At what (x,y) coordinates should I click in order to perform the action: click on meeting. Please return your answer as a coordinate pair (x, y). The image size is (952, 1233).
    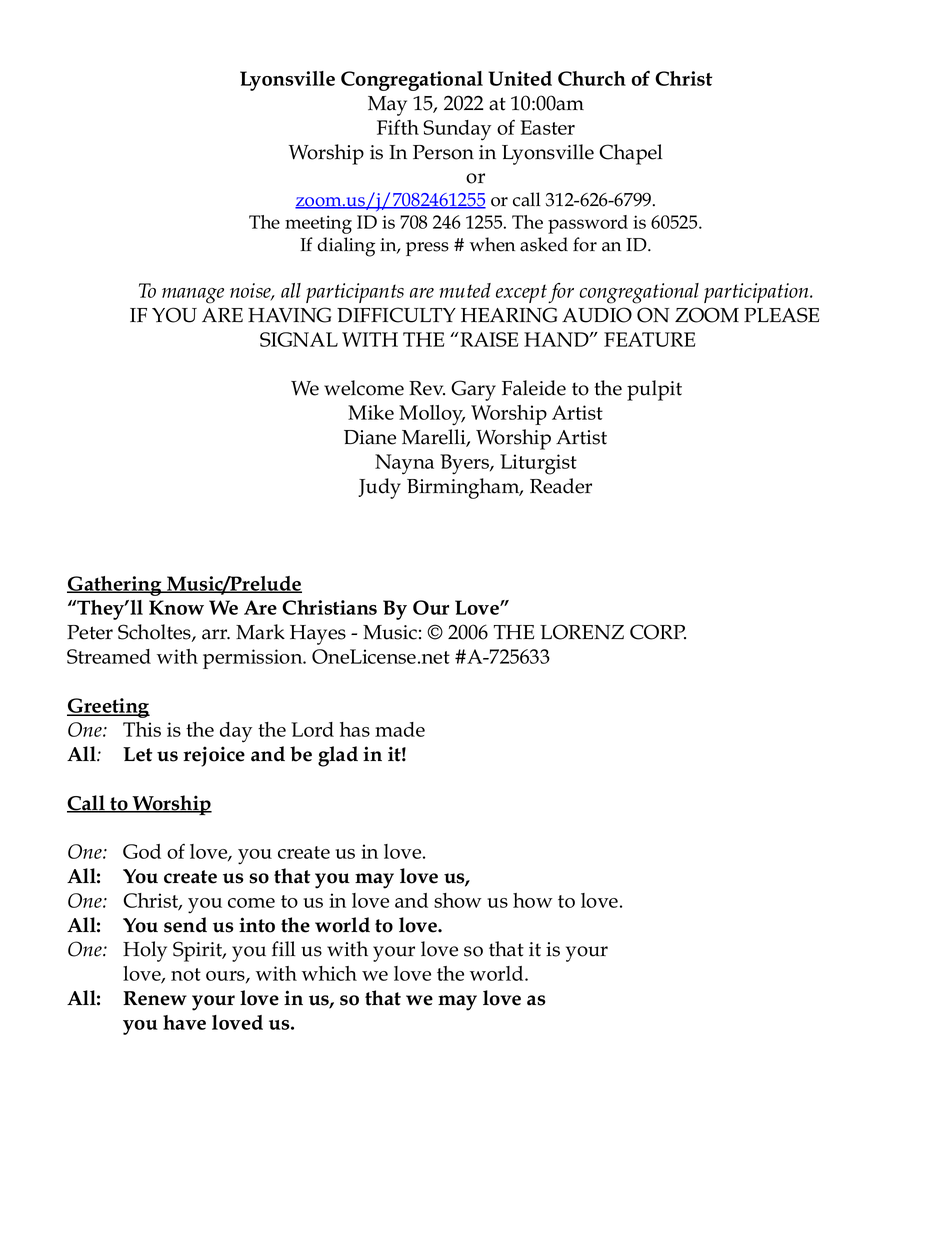
    Looking at the image, I should click on (318, 224).
